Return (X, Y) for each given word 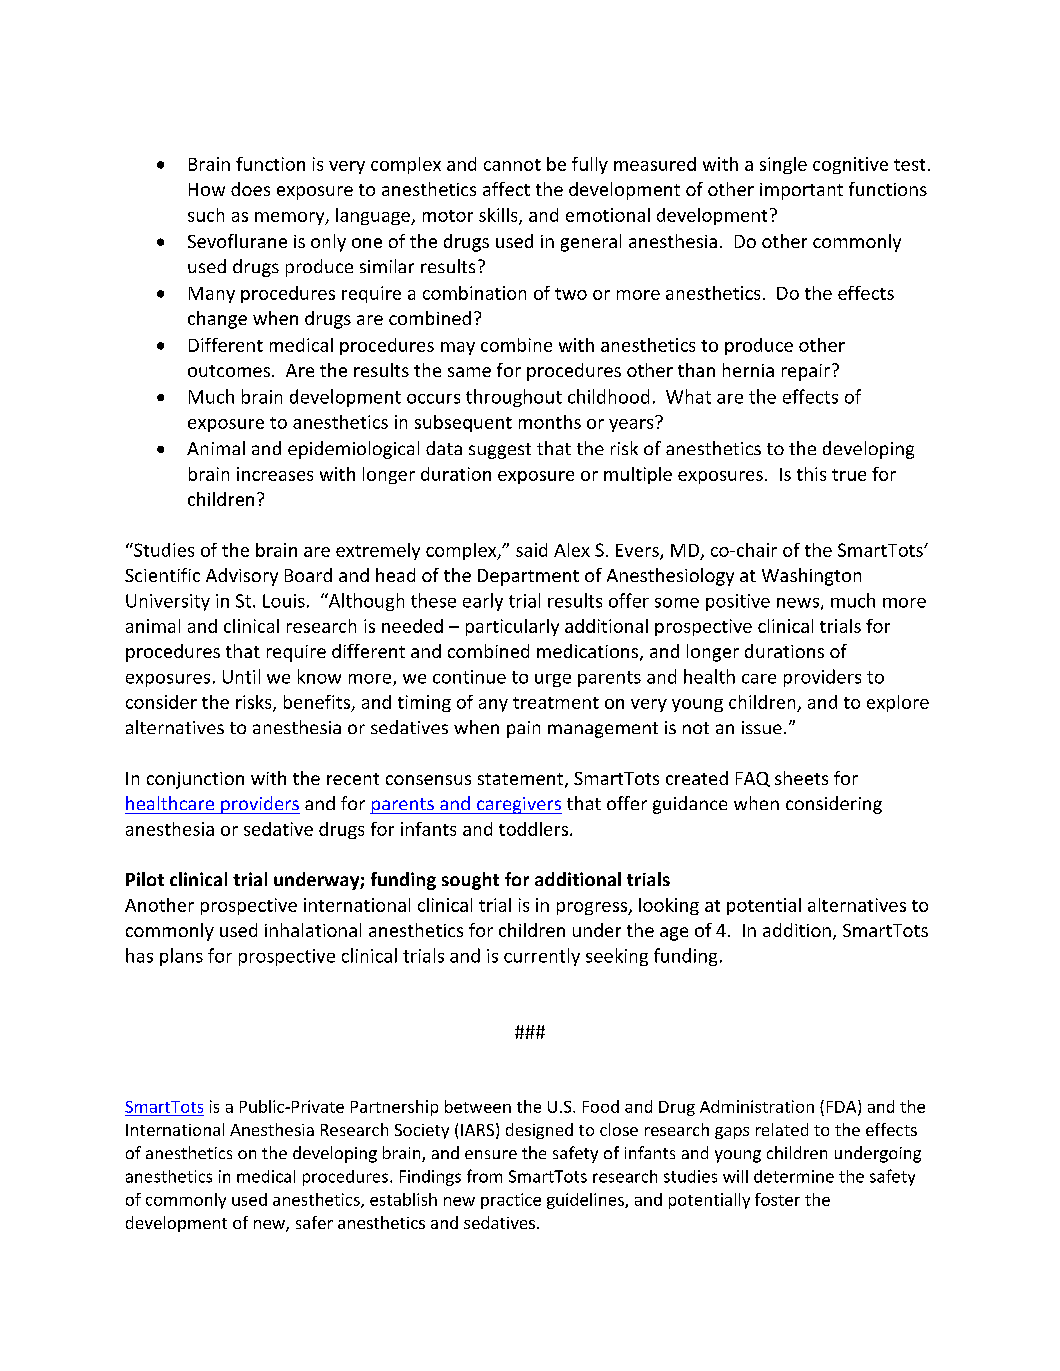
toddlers (535, 829)
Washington (811, 577)
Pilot (145, 879)
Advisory (242, 577)
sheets (801, 778)
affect (506, 189)
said (531, 550)
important (801, 191)
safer (314, 1222)
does (250, 189)
